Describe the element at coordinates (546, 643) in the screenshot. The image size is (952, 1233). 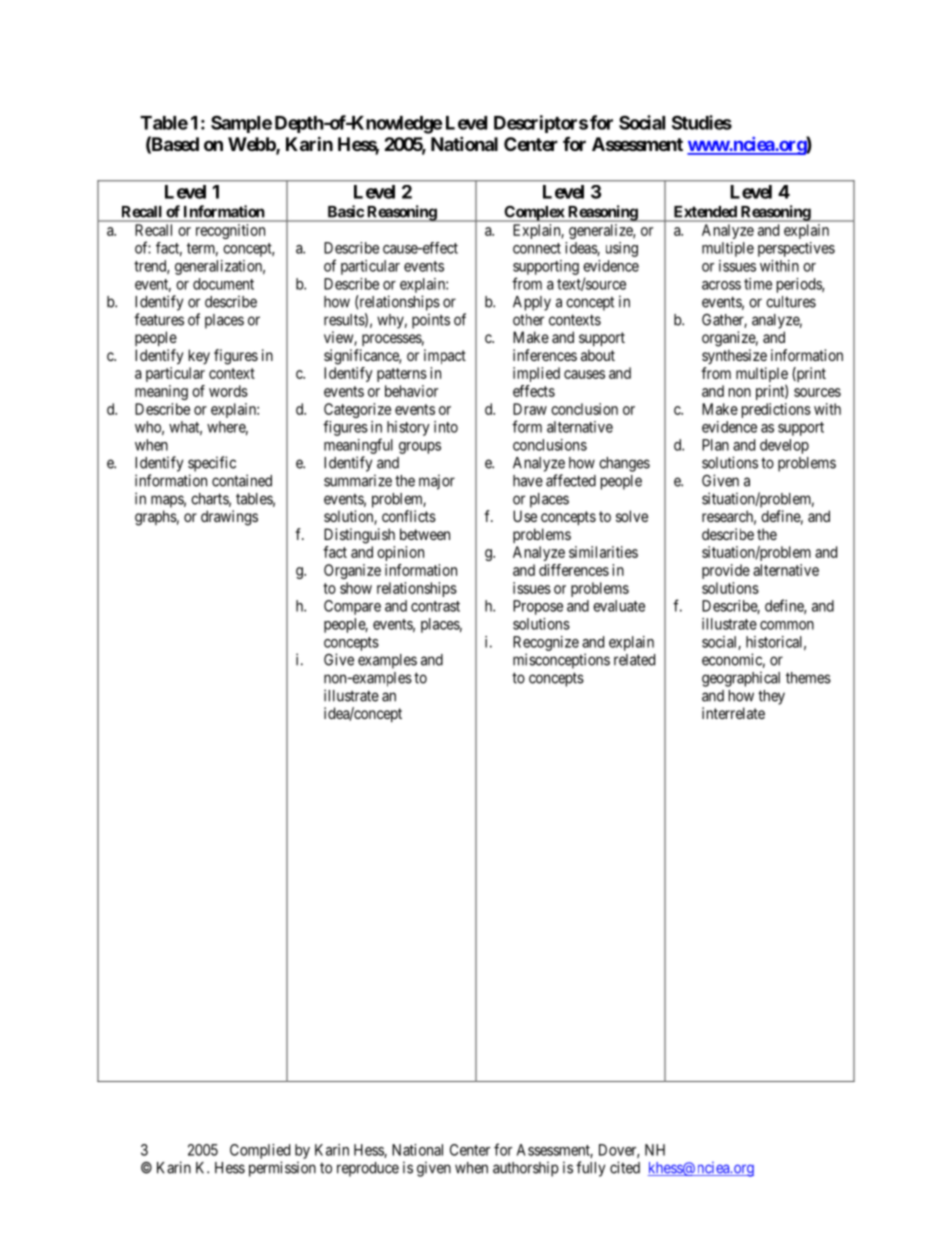
I see `Recognize` at that location.
